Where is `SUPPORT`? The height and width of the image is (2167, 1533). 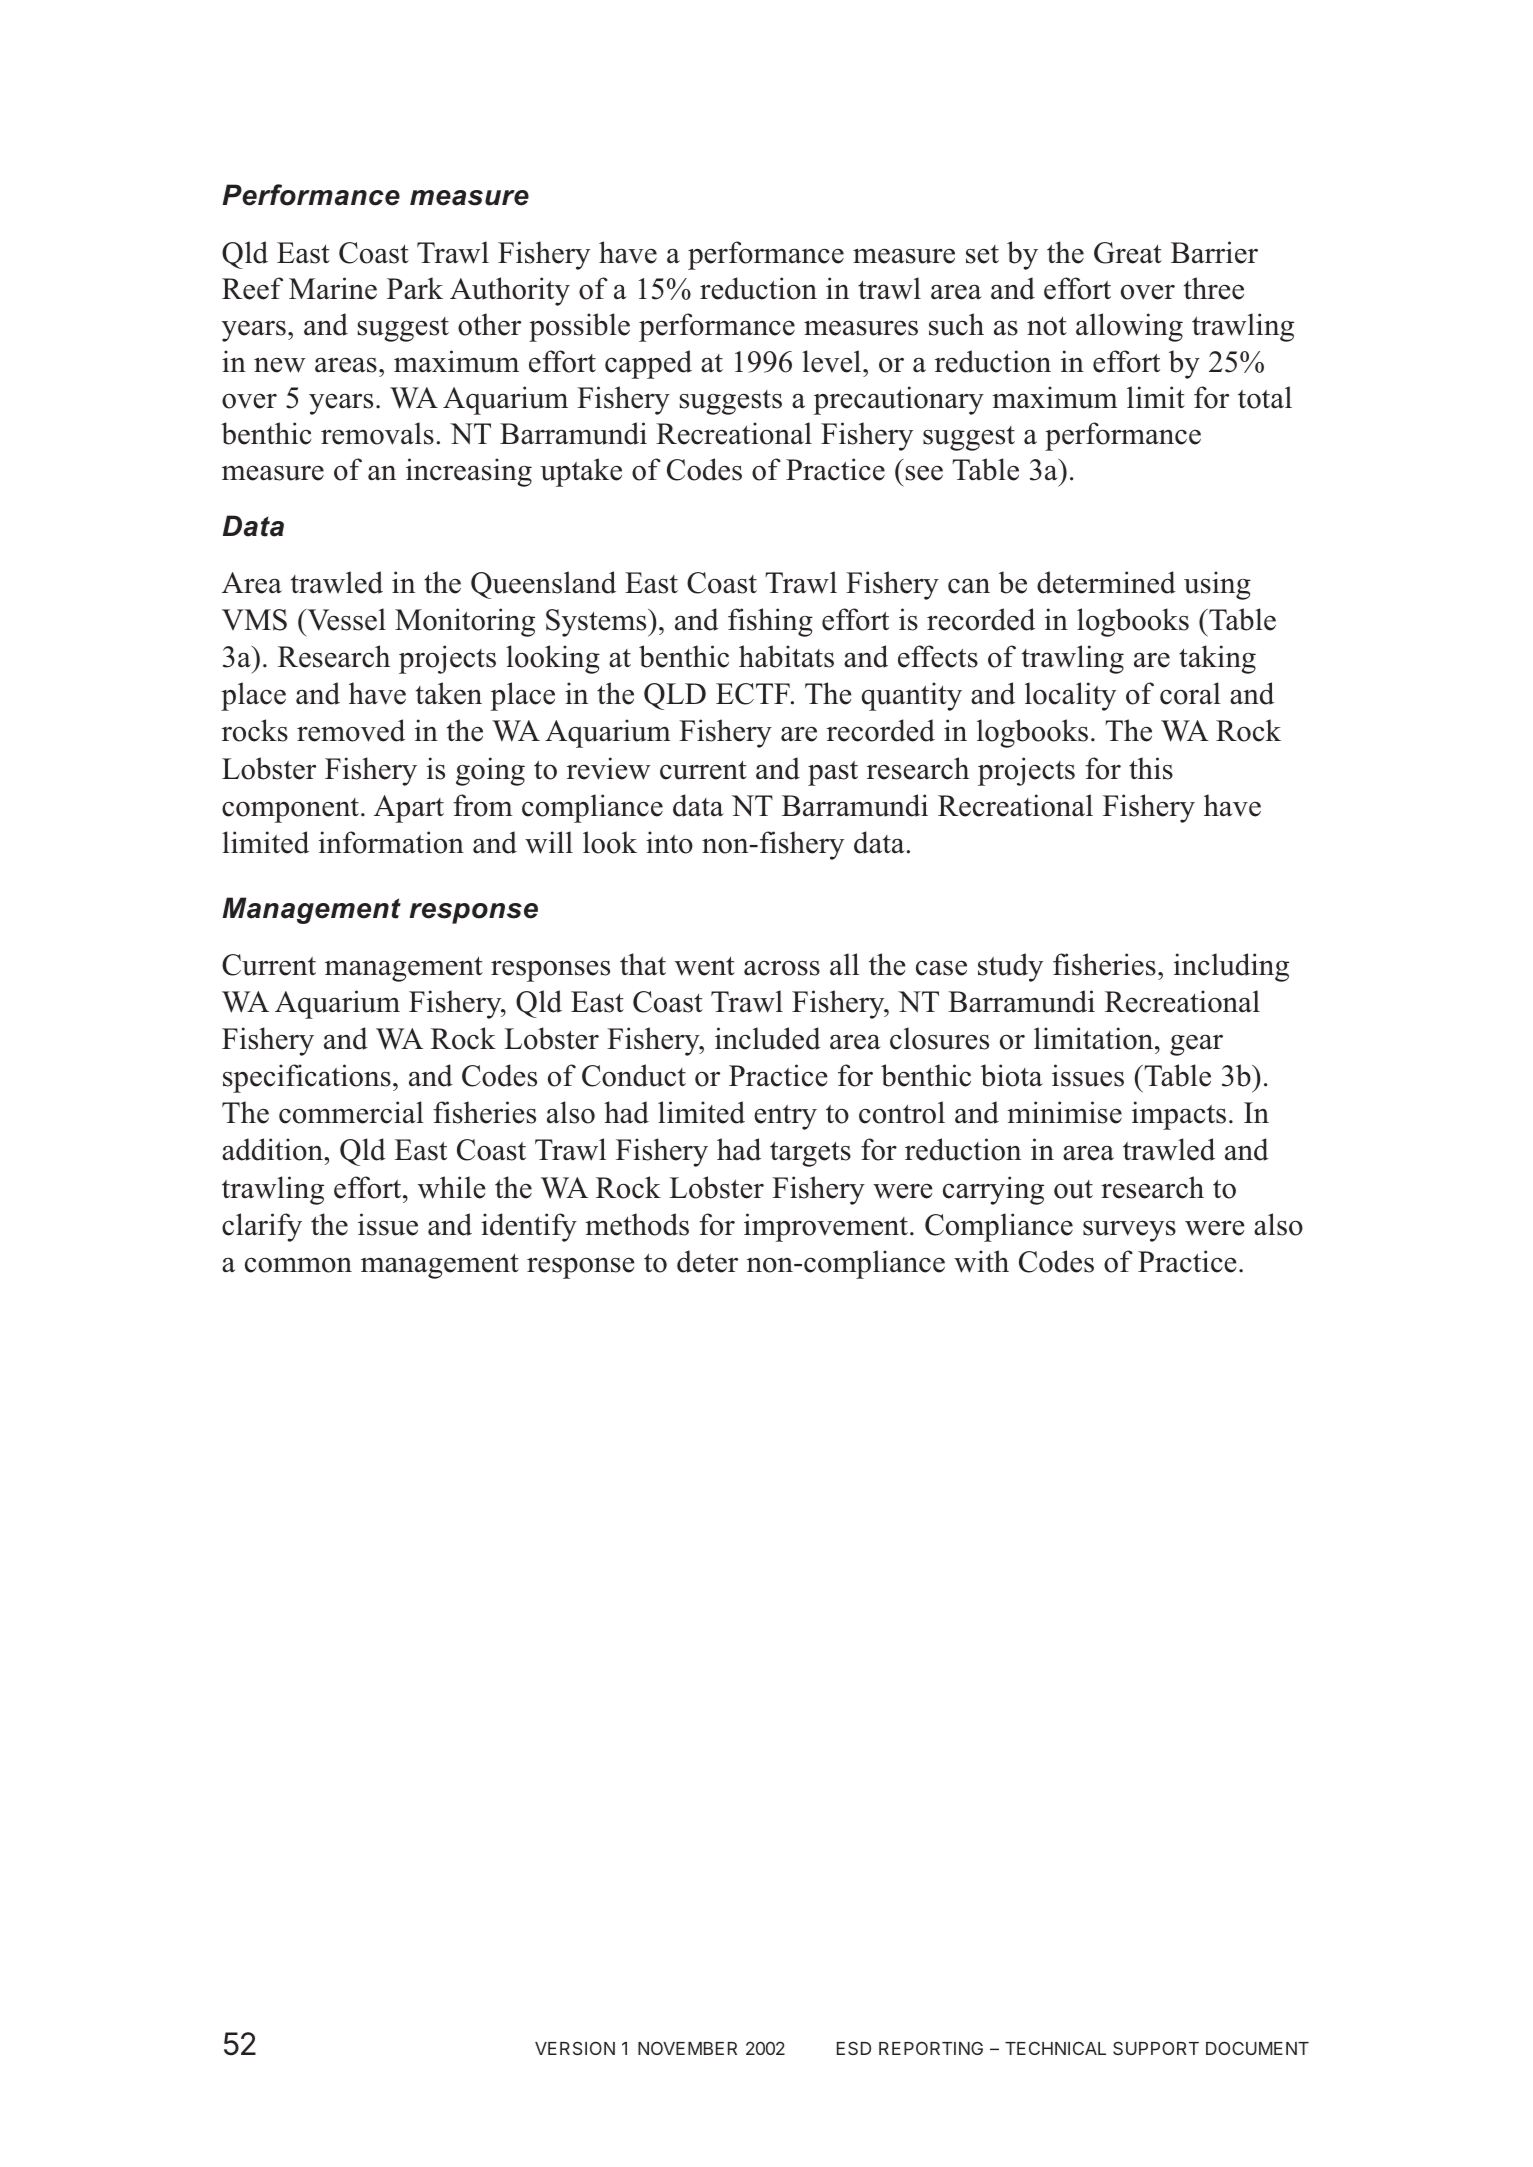 SUPPORT is located at coordinates (1156, 2048).
